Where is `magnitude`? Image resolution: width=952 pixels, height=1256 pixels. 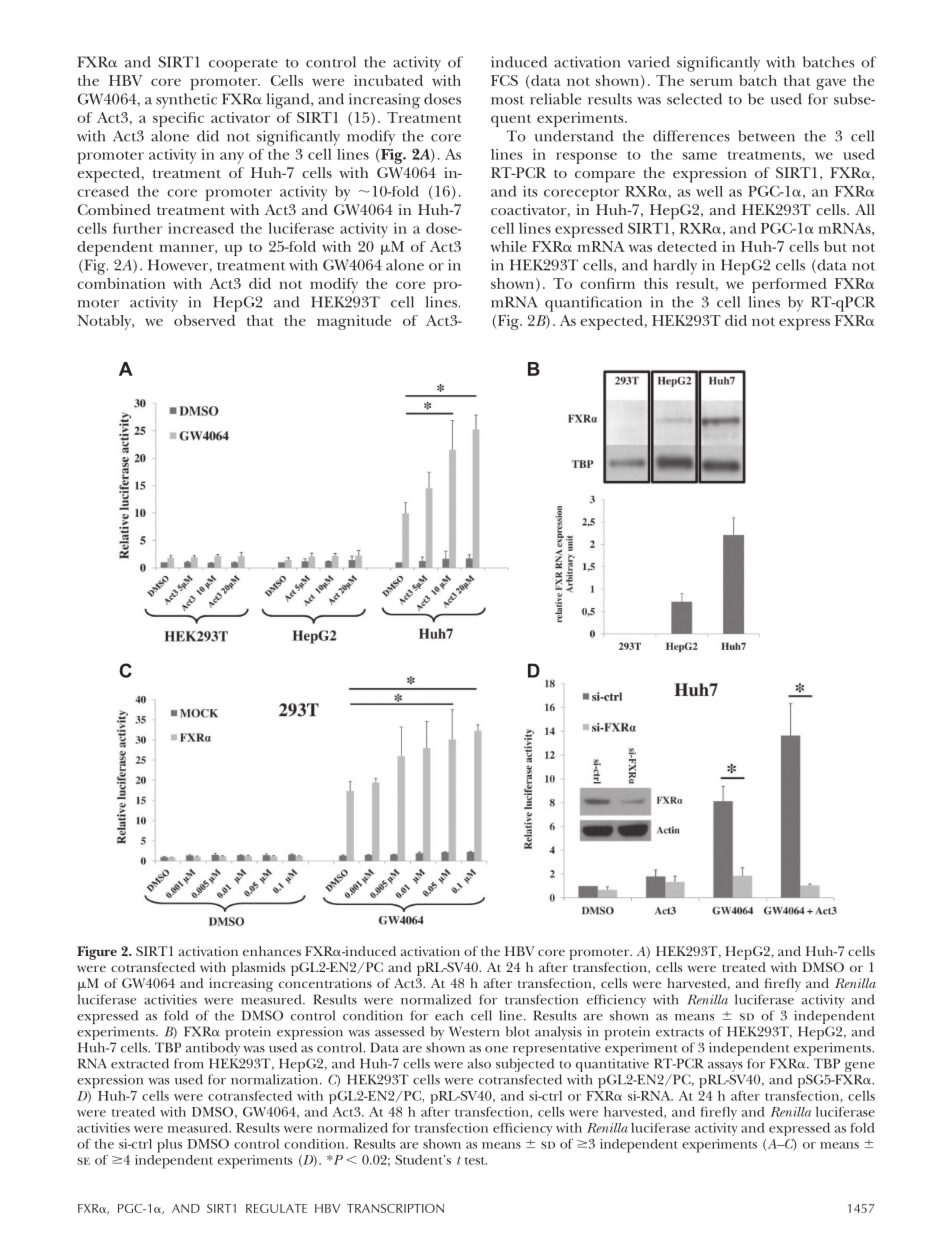
magnitude is located at coordinates (354, 322).
